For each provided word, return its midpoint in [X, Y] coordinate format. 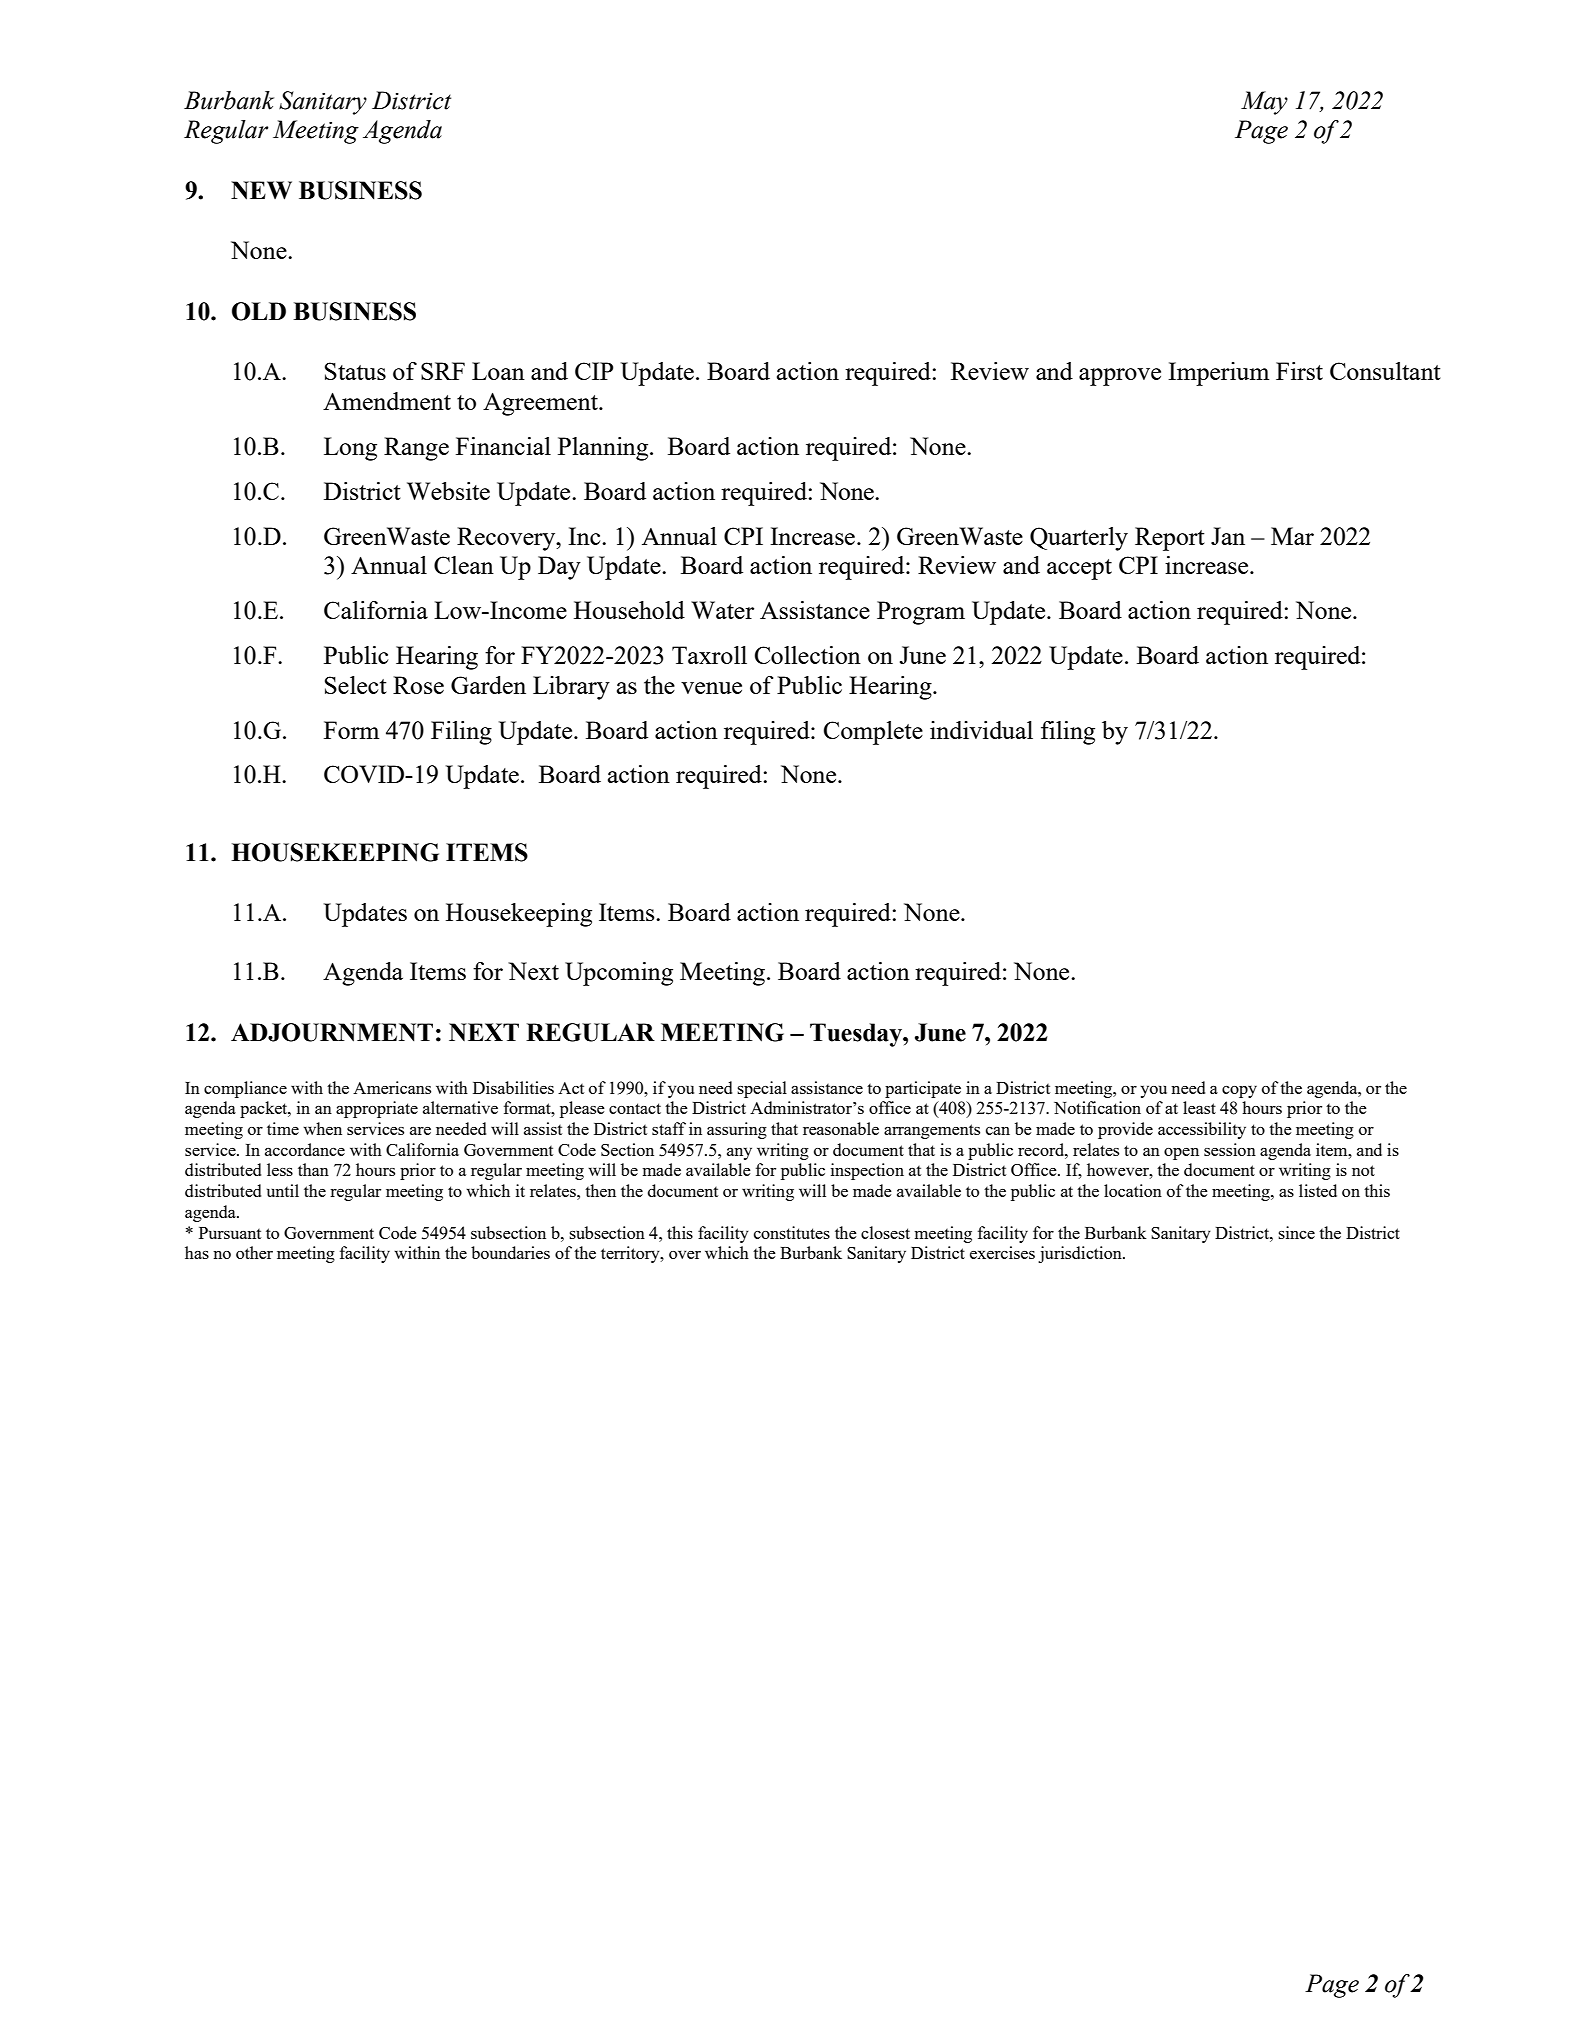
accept [1079, 569]
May [1264, 103]
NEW [261, 190]
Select [356, 685]
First [1299, 371]
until [283, 1190]
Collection [808, 655]
